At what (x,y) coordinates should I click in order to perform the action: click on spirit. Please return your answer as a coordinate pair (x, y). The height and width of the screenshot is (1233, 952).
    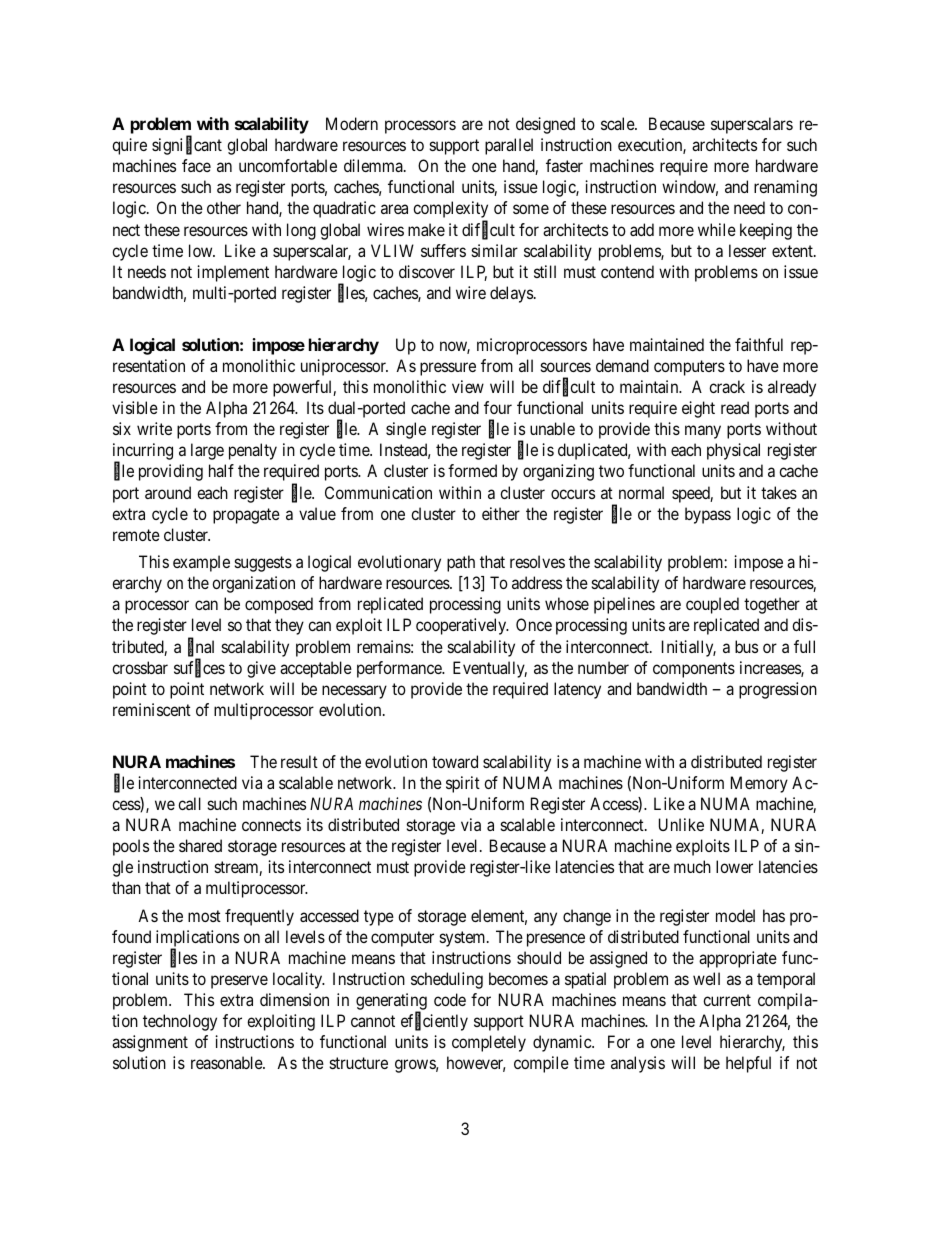
    Looking at the image, I should click on (463, 784).
